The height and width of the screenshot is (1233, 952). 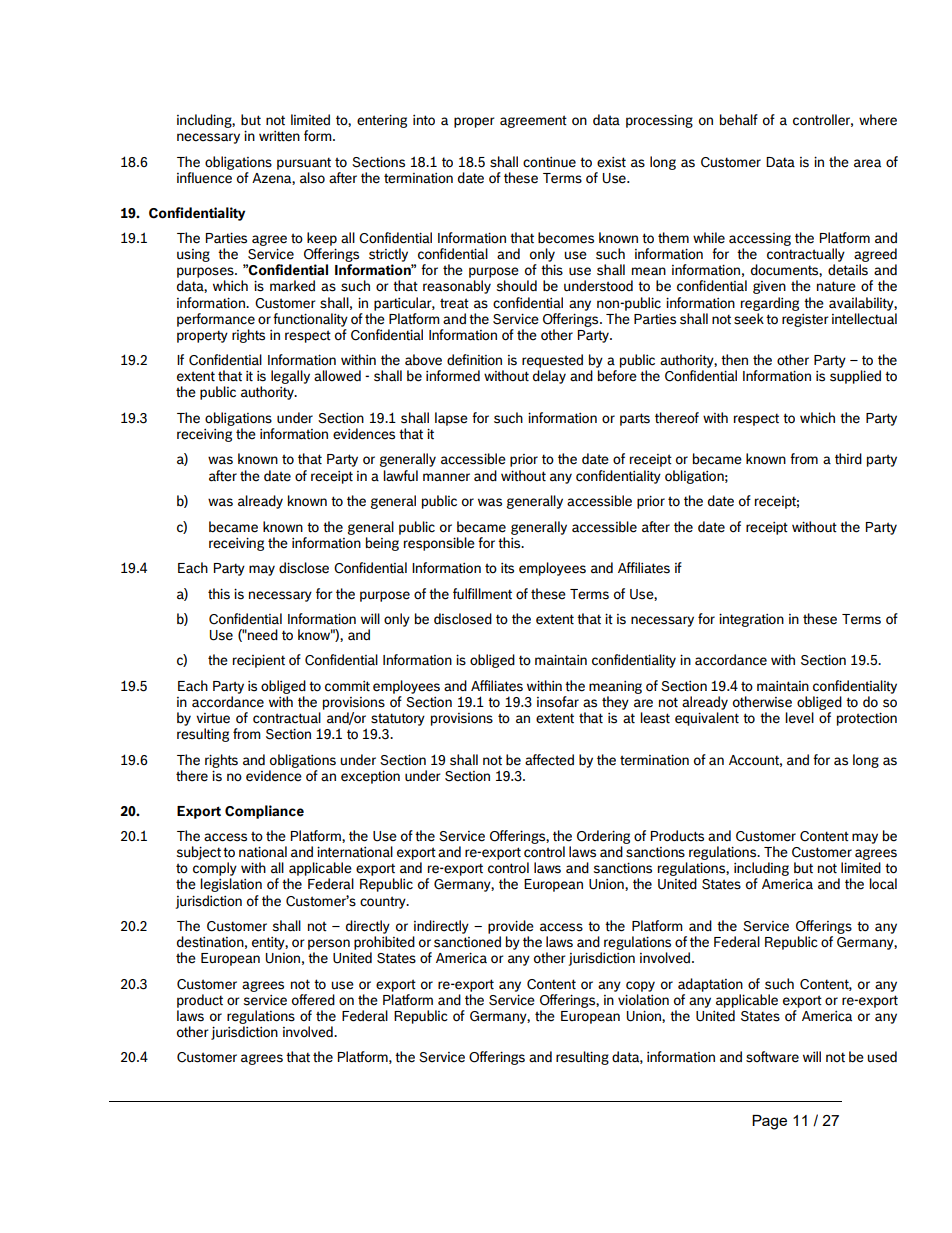 I want to click on legally, so click(x=290, y=377).
